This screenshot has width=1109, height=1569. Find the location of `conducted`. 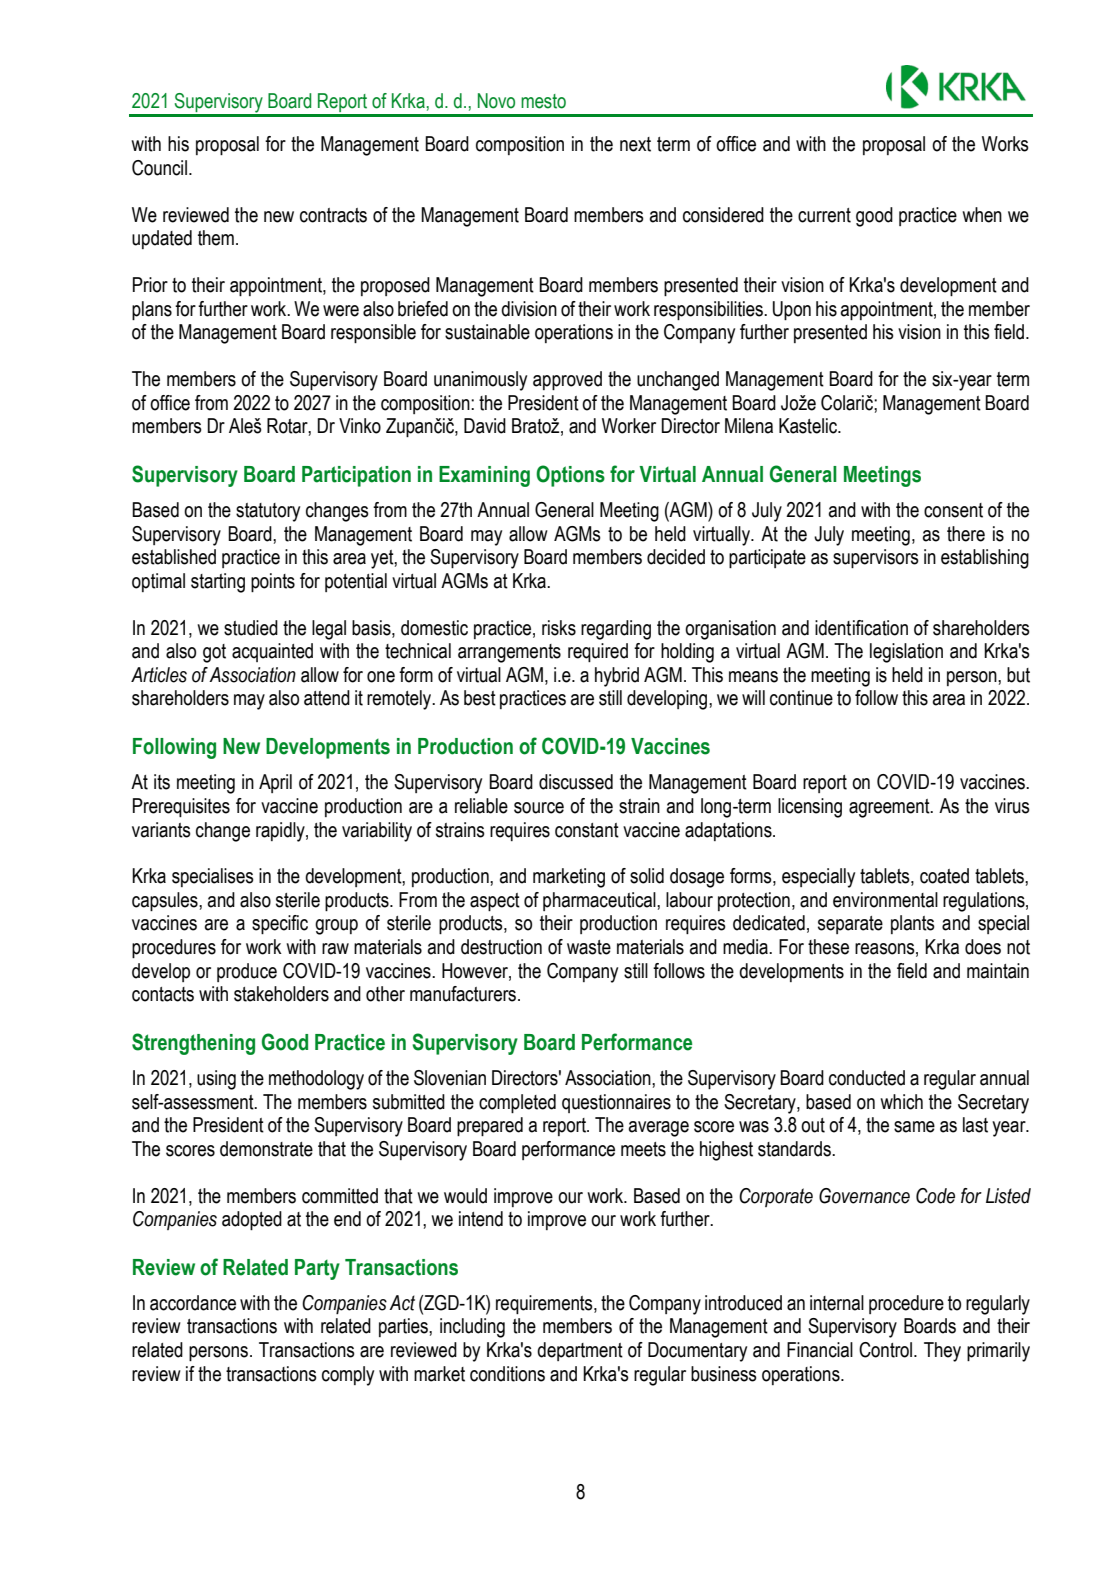

conducted is located at coordinates (867, 1078).
